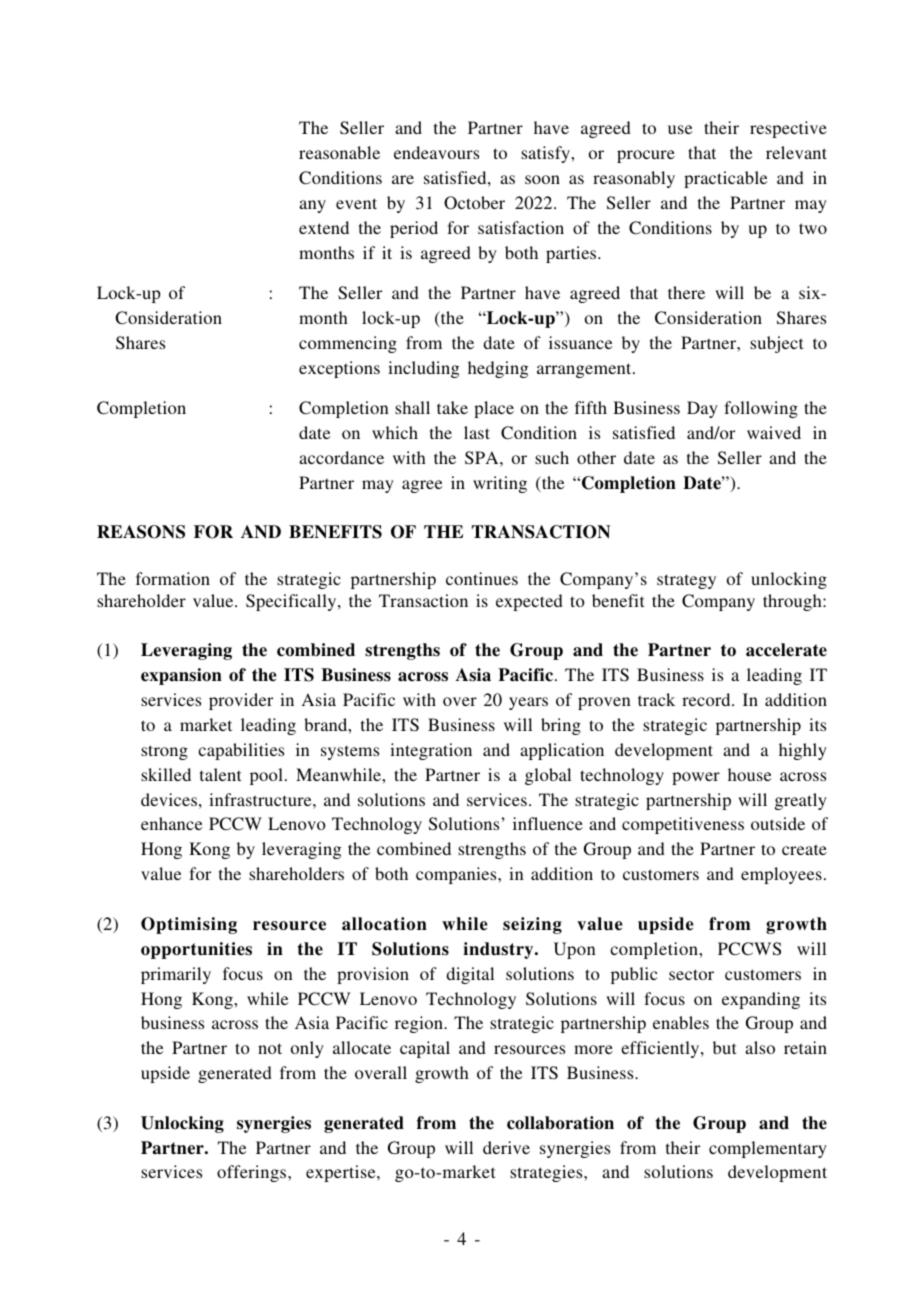 The image size is (924, 1308). What do you see at coordinates (786, 650) in the image?
I see `accelerate` at bounding box center [786, 650].
